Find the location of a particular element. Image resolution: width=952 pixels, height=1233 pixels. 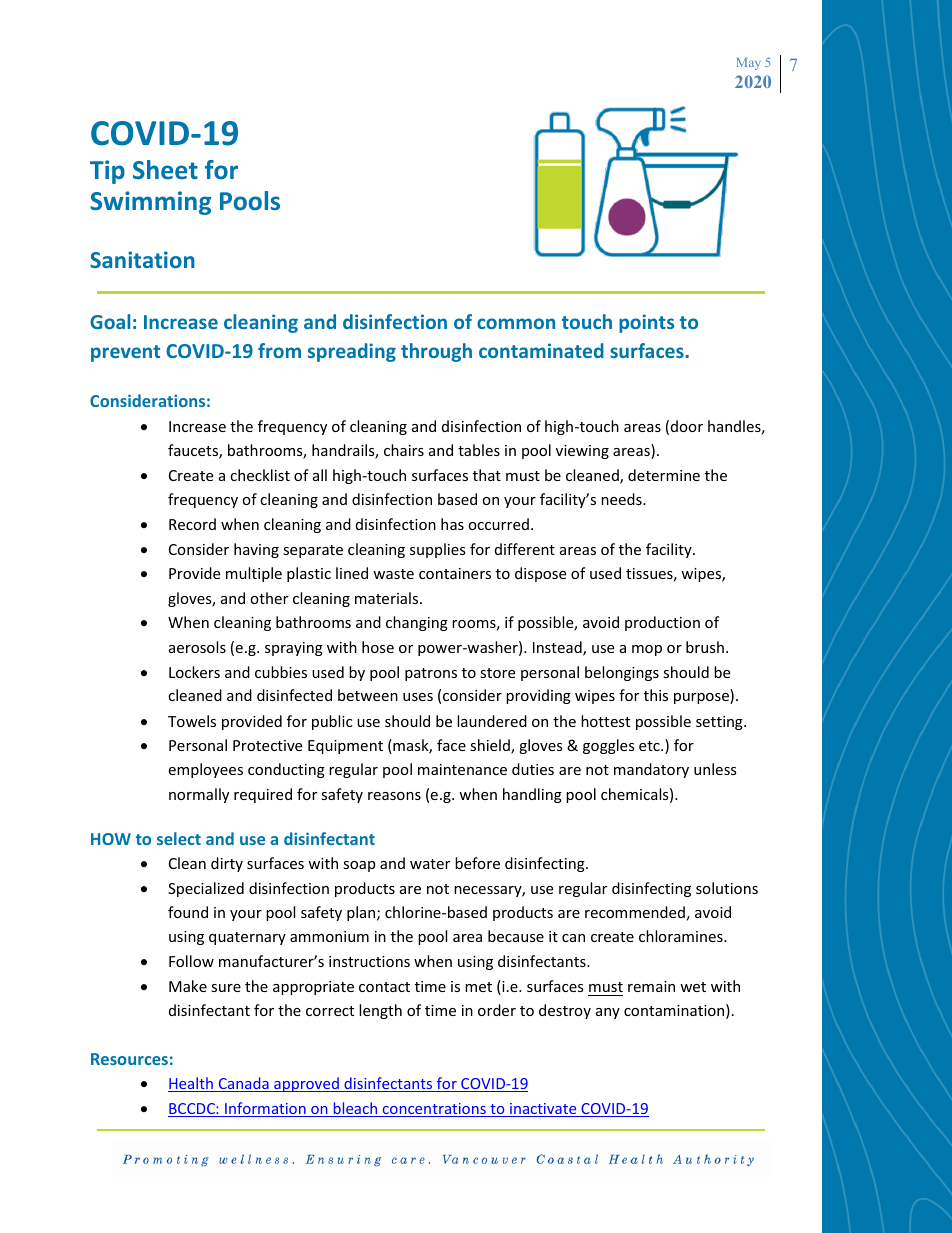

concentrations is located at coordinates (434, 1110).
